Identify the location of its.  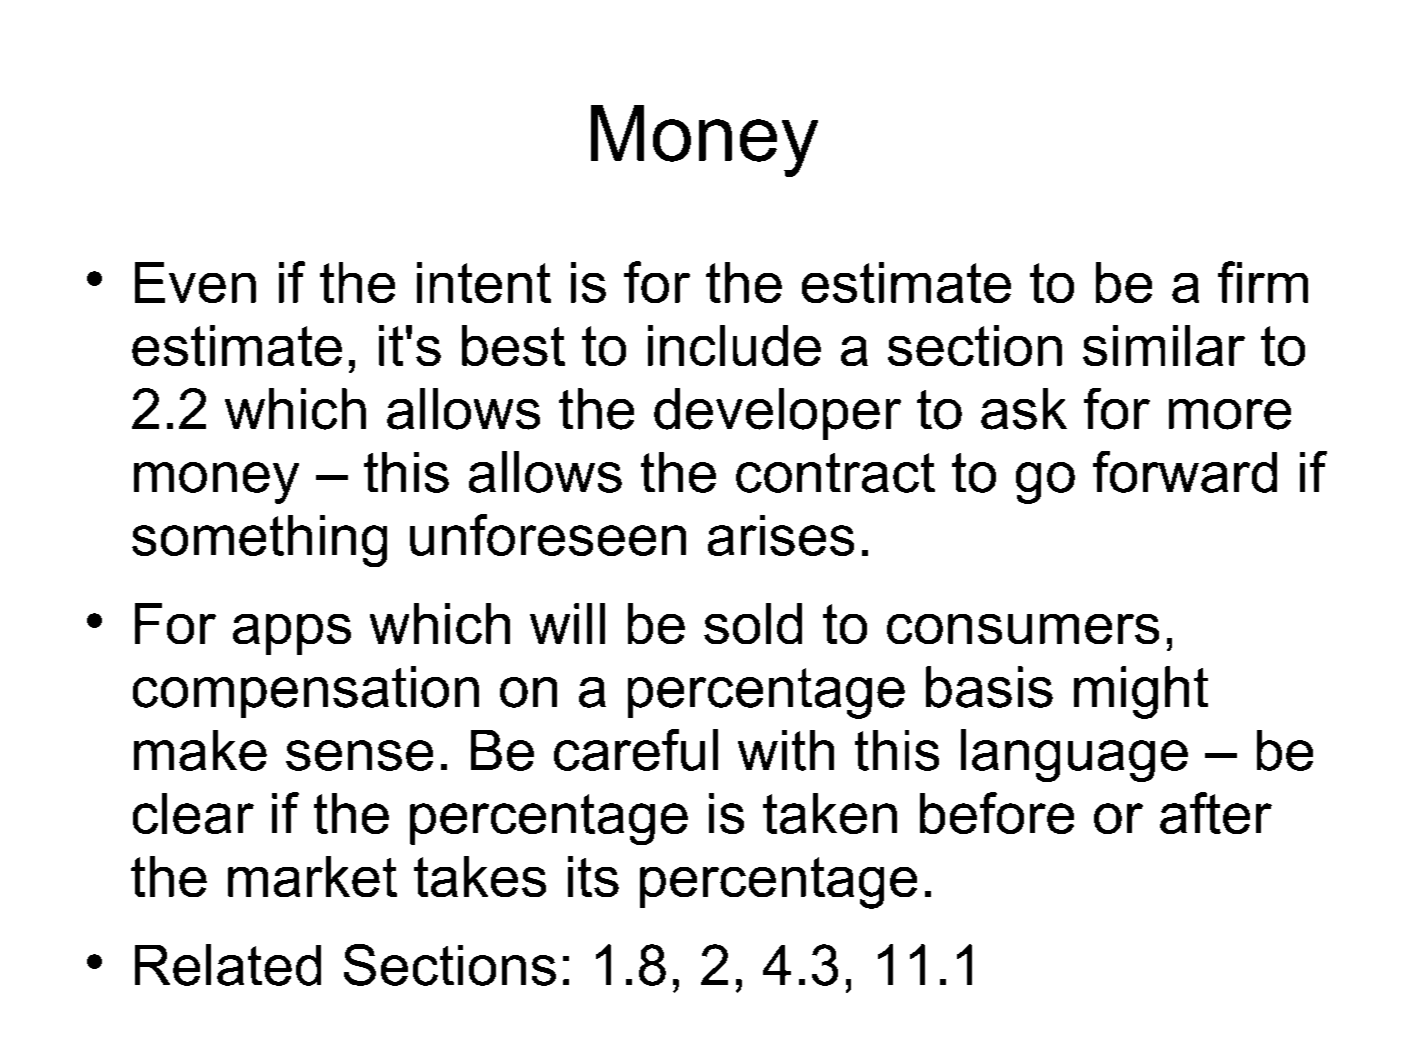
(593, 876).
